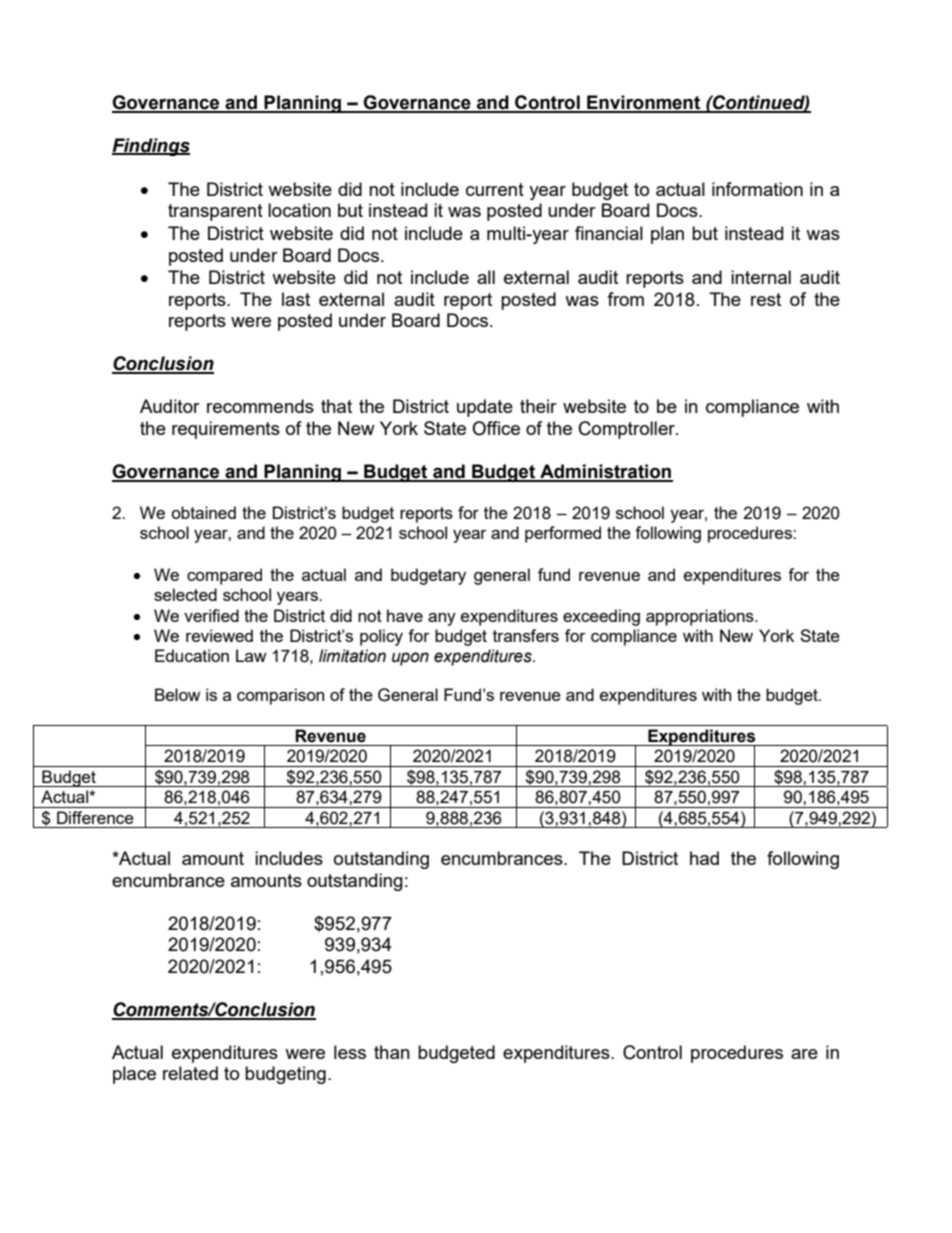  Describe the element at coordinates (701, 617) in the page. I see `appropriations` at that location.
